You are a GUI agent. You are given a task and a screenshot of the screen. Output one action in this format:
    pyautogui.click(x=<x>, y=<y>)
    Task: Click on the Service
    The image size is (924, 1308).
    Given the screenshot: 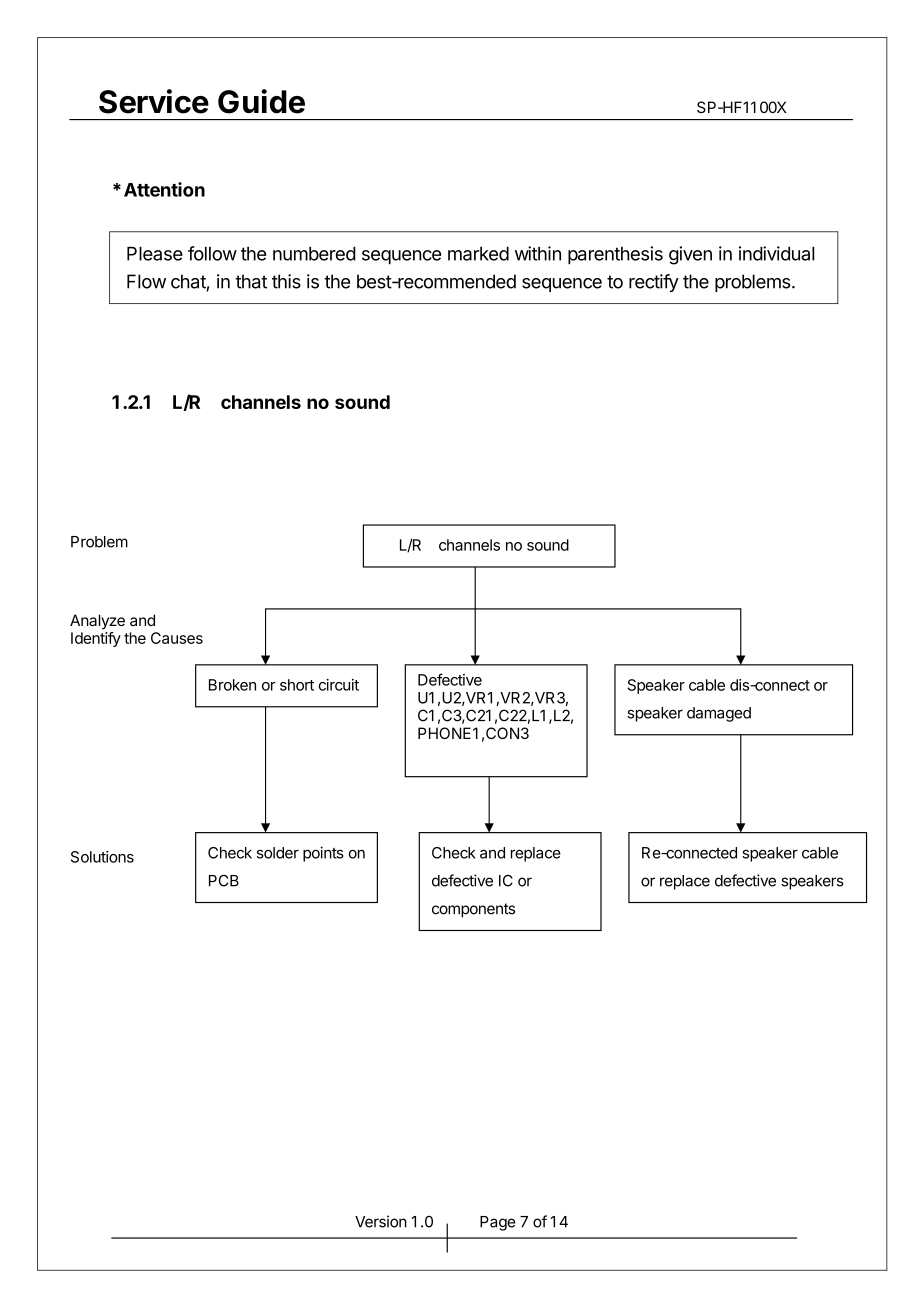 What is the action you would take?
    pyautogui.click(x=154, y=101)
